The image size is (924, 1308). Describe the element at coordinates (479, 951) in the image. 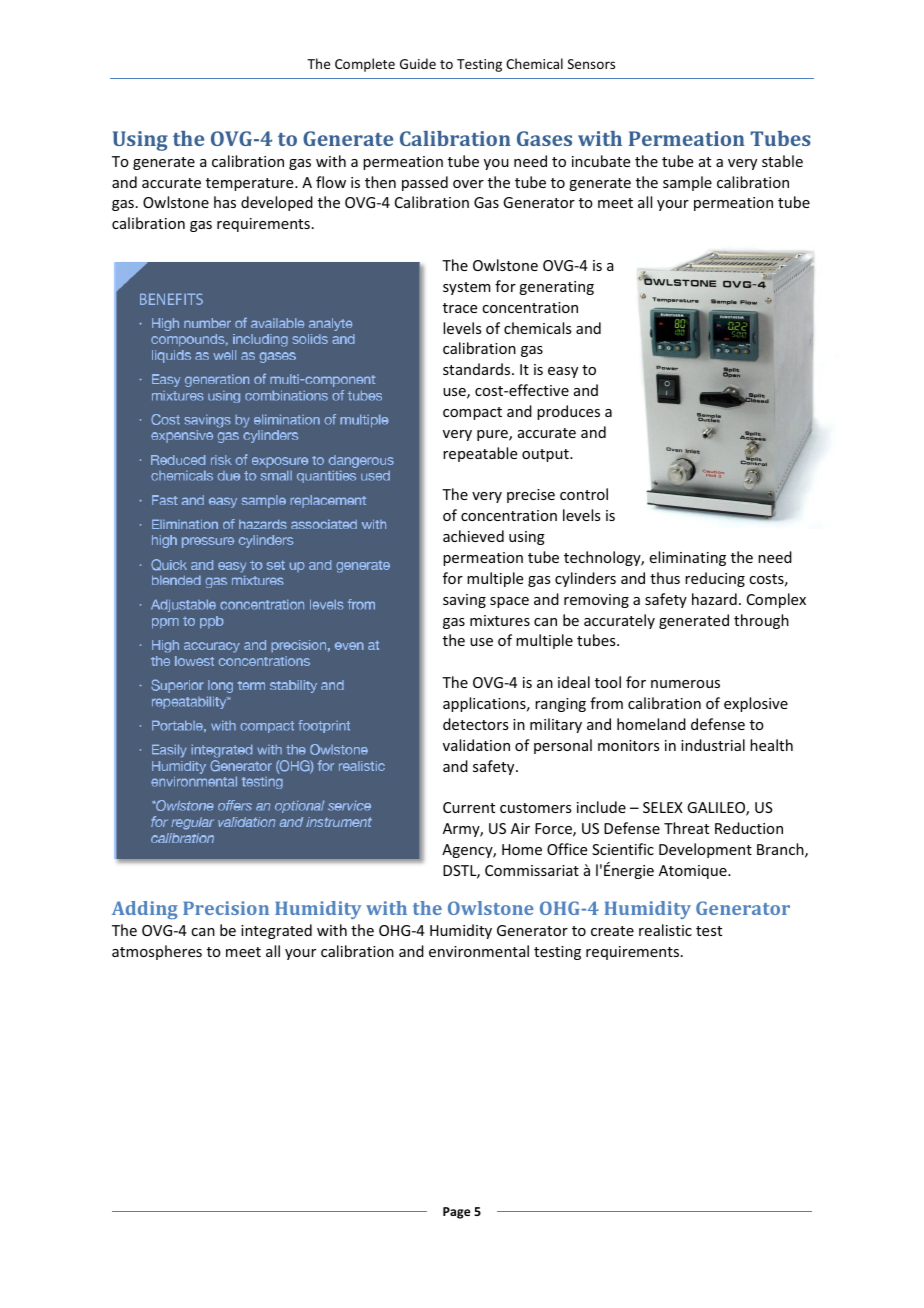

I see `environmental` at that location.
